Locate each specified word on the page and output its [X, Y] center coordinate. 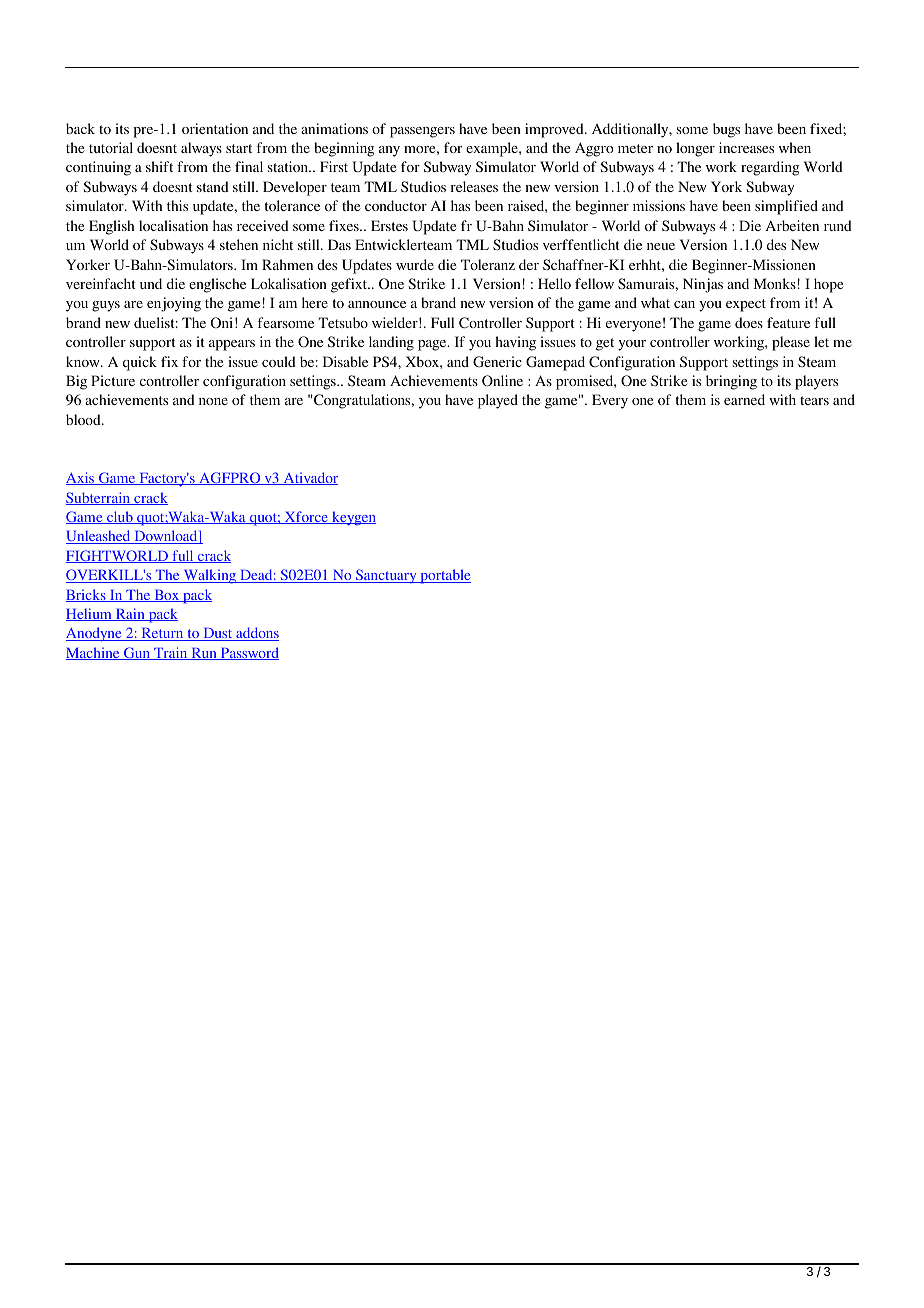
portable [444, 576]
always [201, 149]
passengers [422, 132]
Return [162, 634]
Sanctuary [386, 576]
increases [746, 147]
